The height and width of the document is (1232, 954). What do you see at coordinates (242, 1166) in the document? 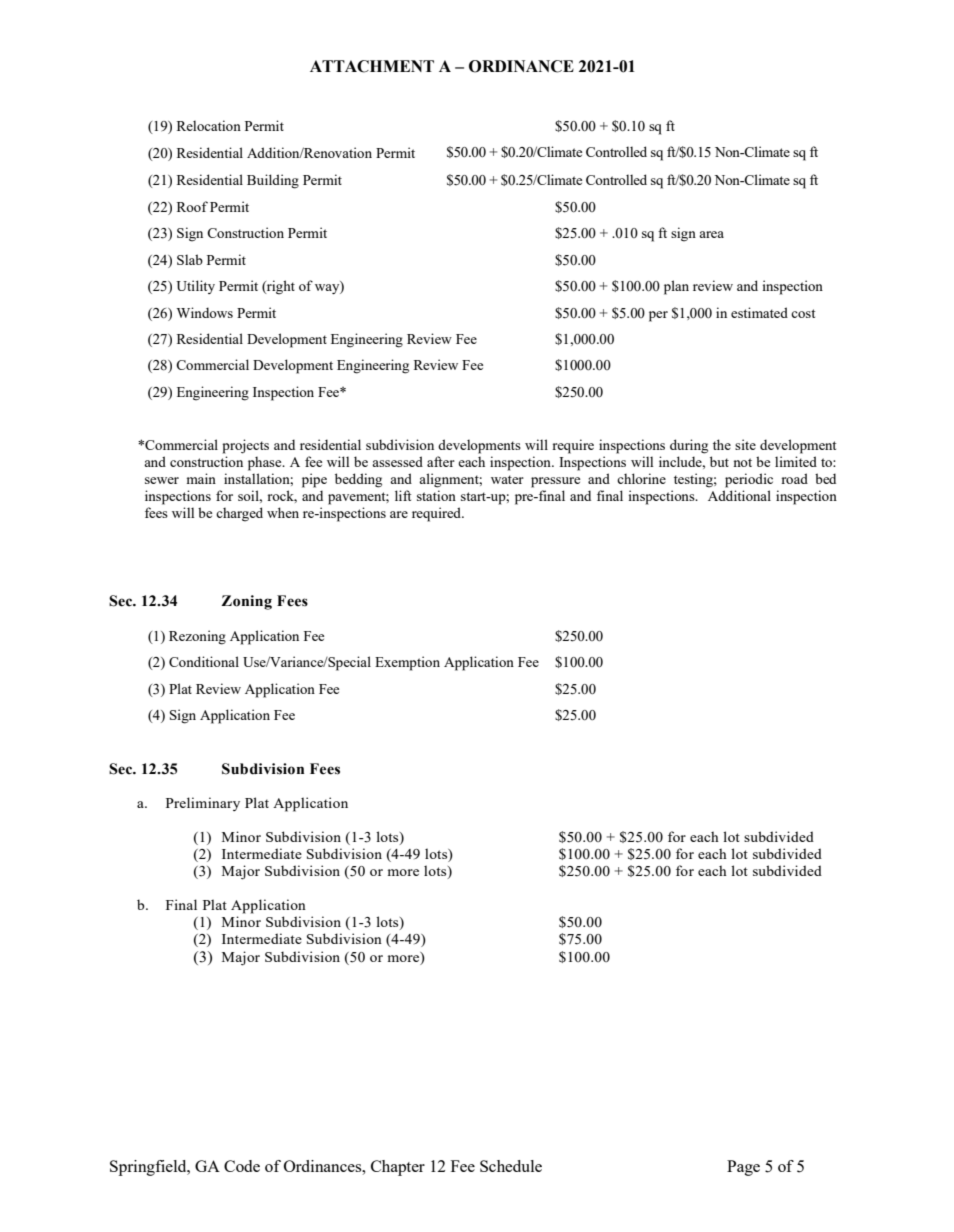
I see `Code` at bounding box center [242, 1166].
